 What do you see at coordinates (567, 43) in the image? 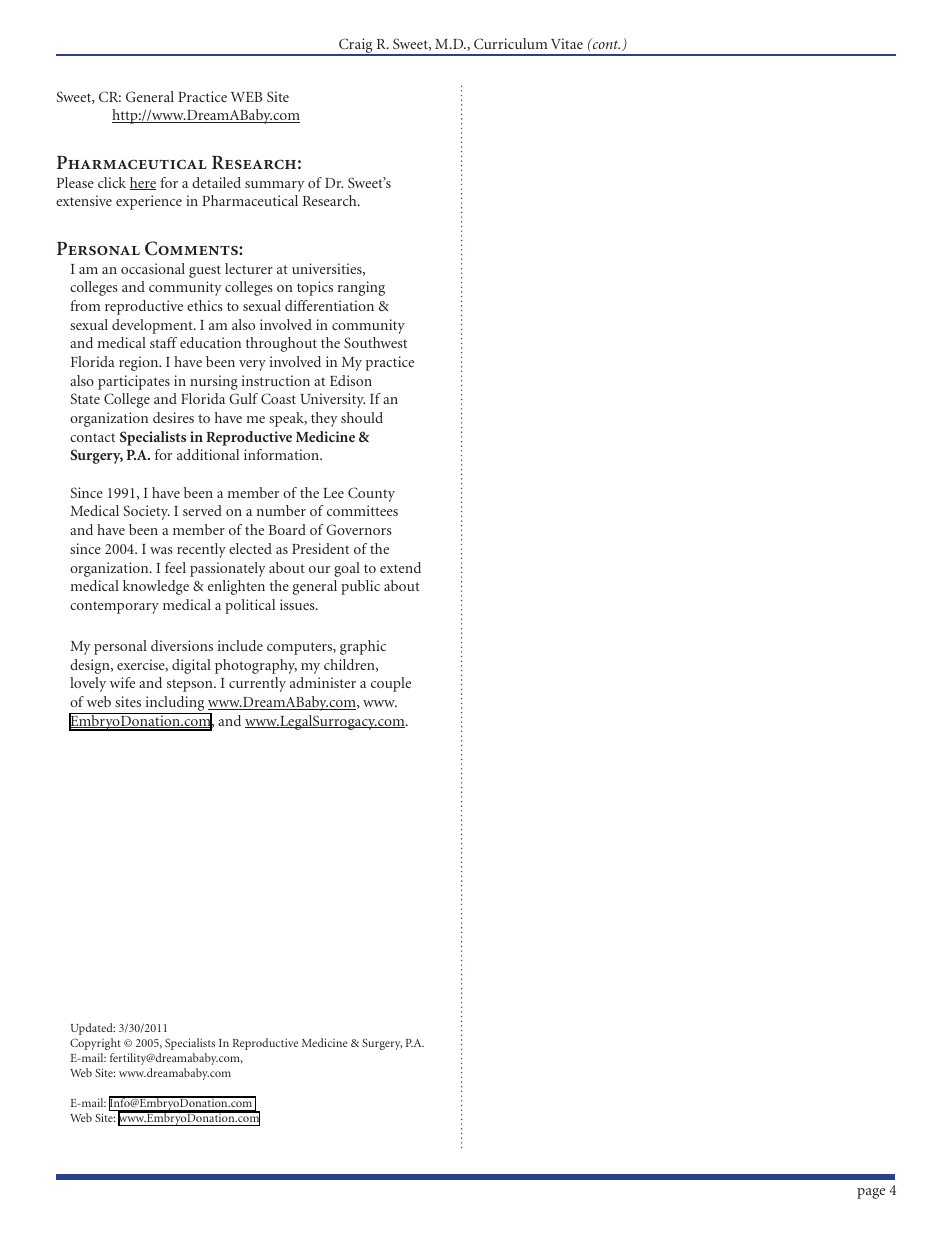
I see `Vitae` at bounding box center [567, 43].
